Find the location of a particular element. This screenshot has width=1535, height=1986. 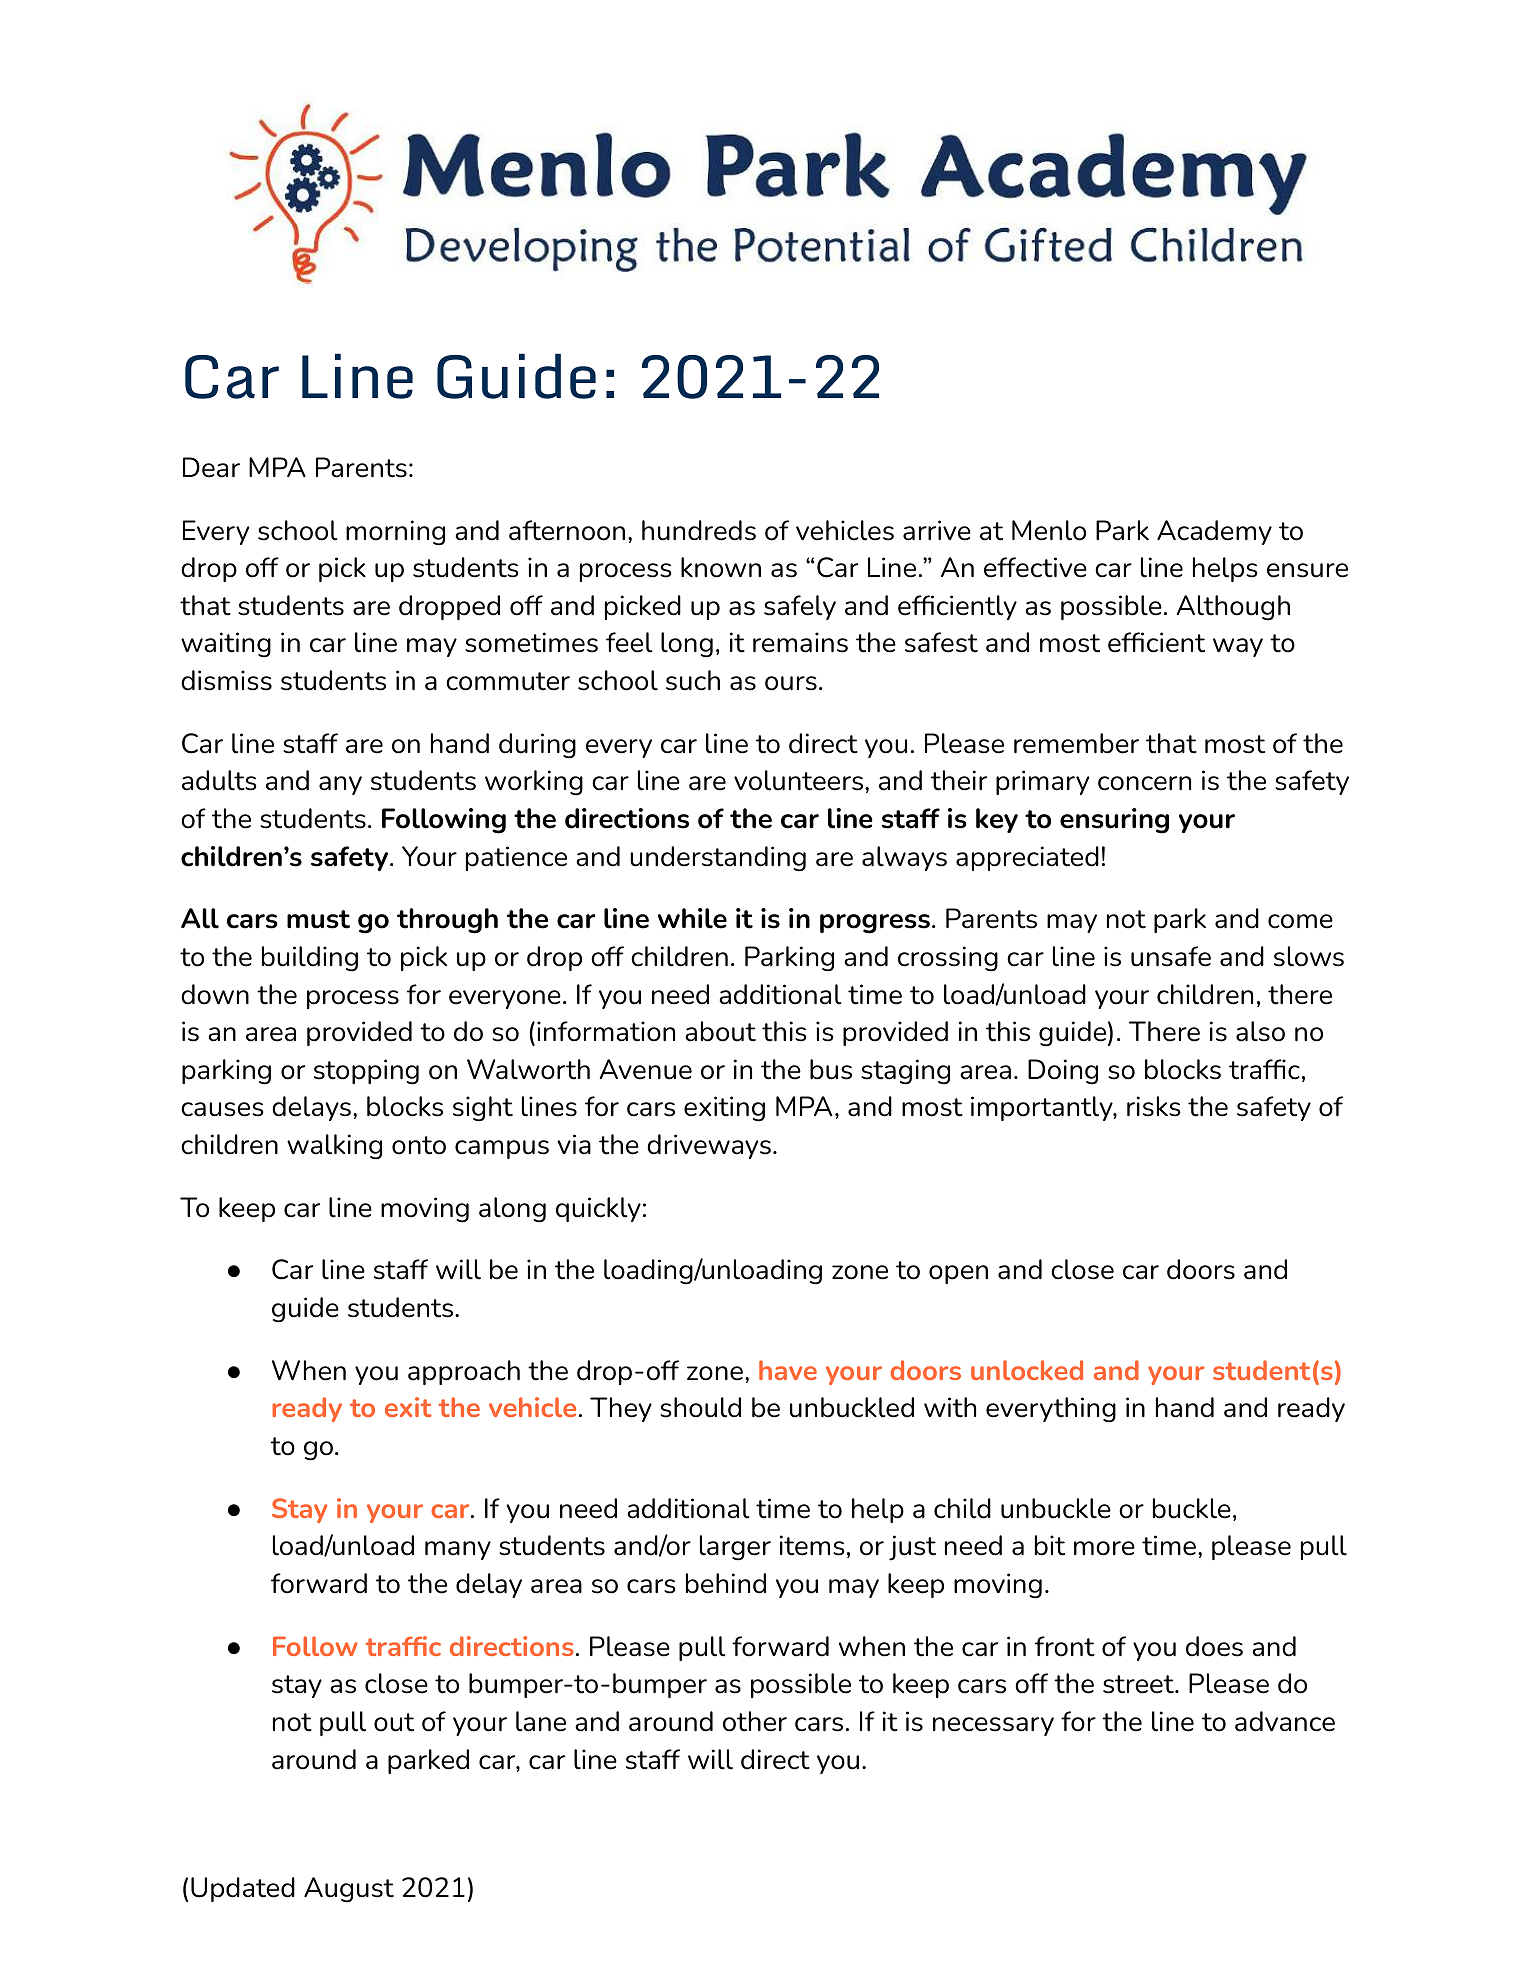

hundreds is located at coordinates (699, 530).
